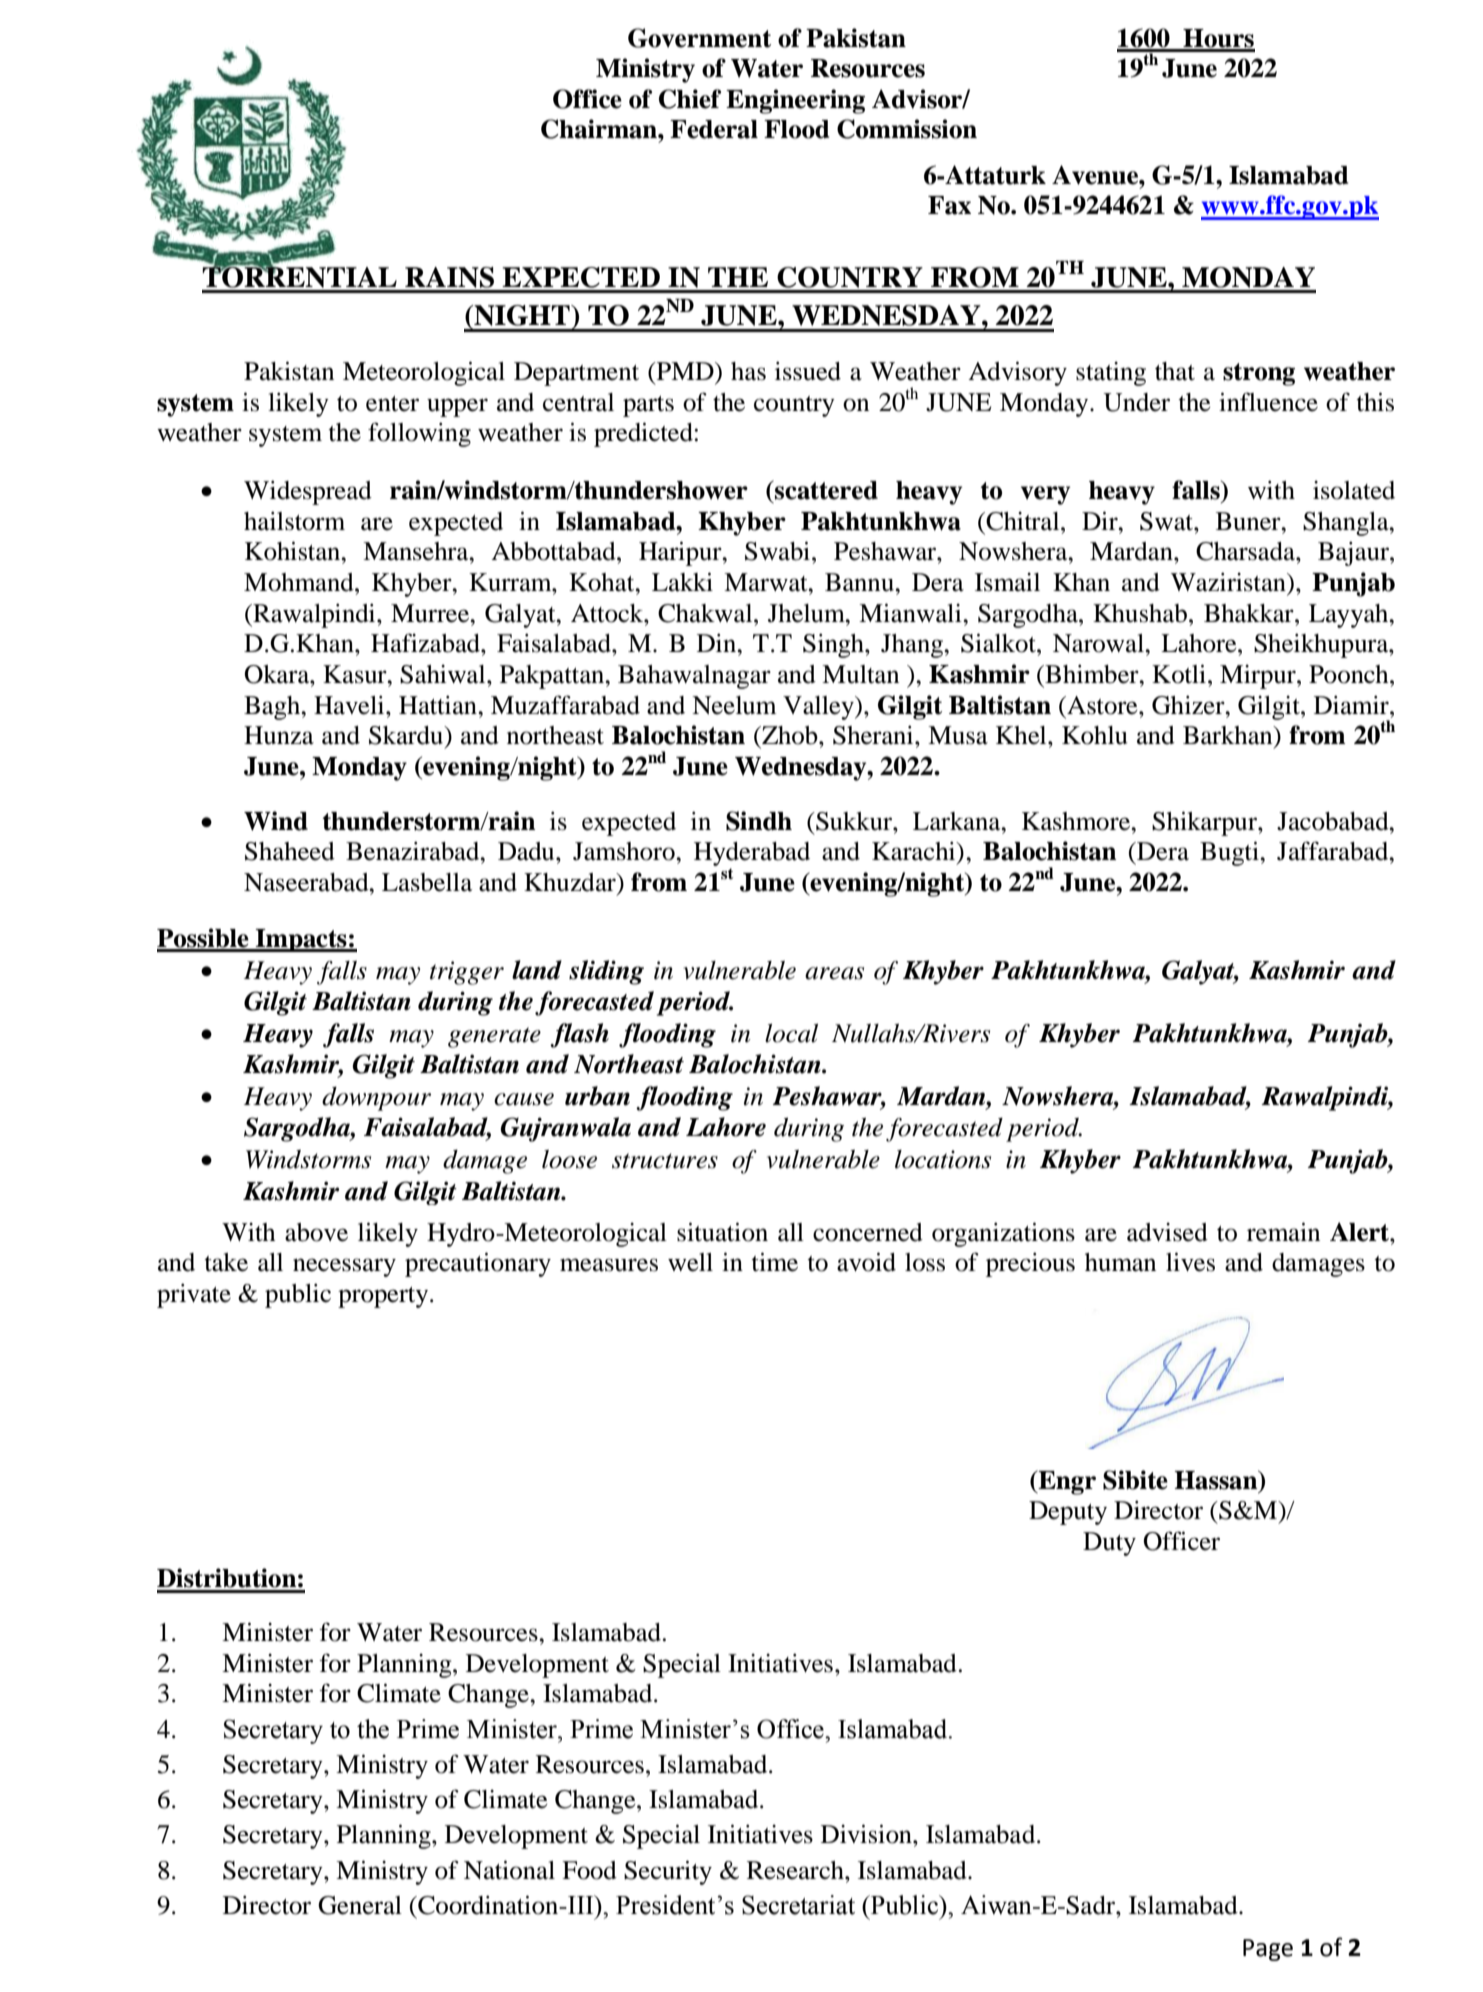  I want to click on lives, so click(1190, 1262).
